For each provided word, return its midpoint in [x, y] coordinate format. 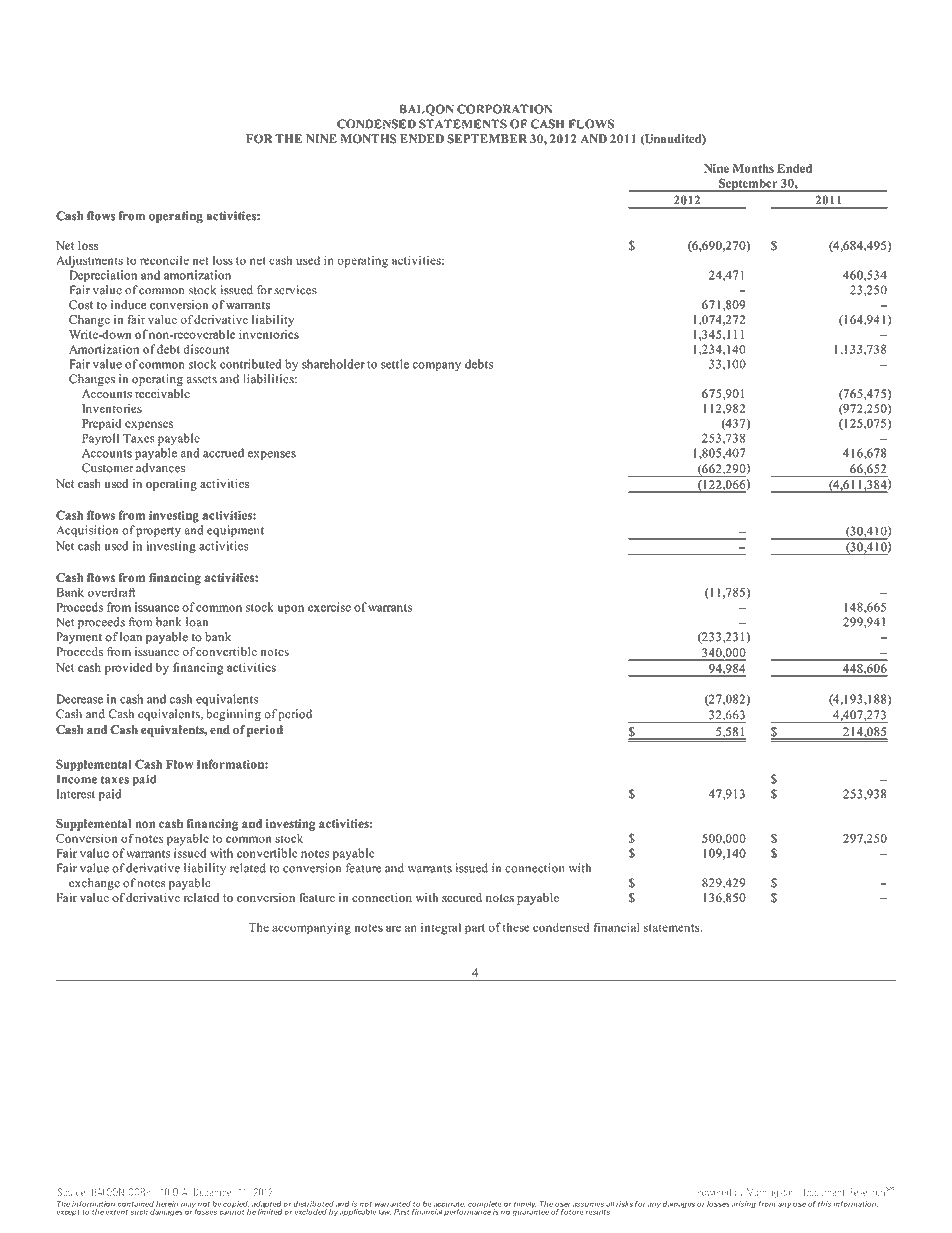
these [516, 927]
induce [129, 305]
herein [167, 1204]
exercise [329, 607]
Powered [714, 1192]
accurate [449, 1205]
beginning [234, 715]
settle [395, 364]
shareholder [333, 364]
